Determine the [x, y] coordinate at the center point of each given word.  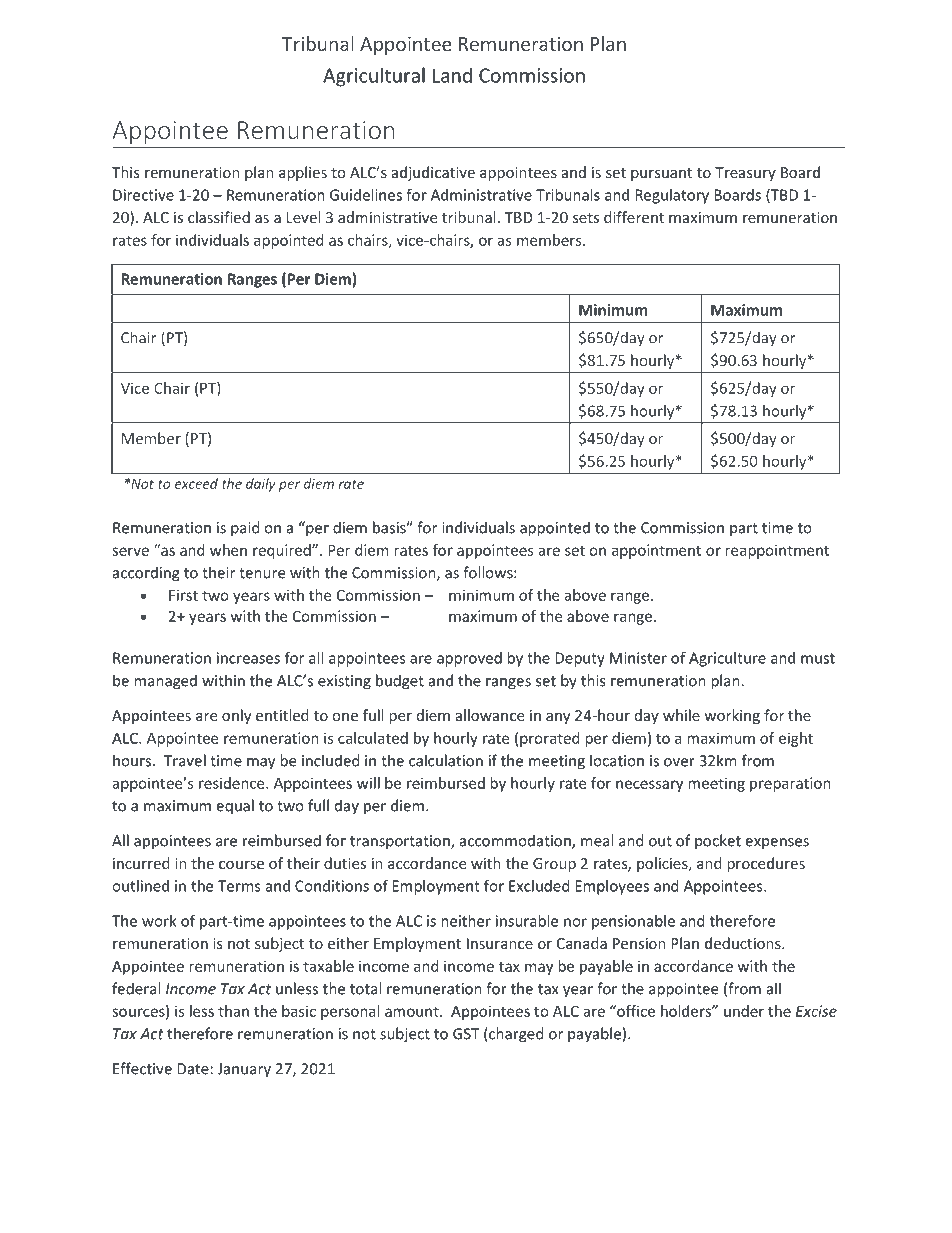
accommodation [516, 841]
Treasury [745, 174]
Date [193, 1069]
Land [452, 75]
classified [219, 217]
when [228, 550]
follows [489, 572]
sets [586, 218]
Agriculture [727, 659]
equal [235, 807]
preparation [790, 784]
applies [303, 173]
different [634, 217]
